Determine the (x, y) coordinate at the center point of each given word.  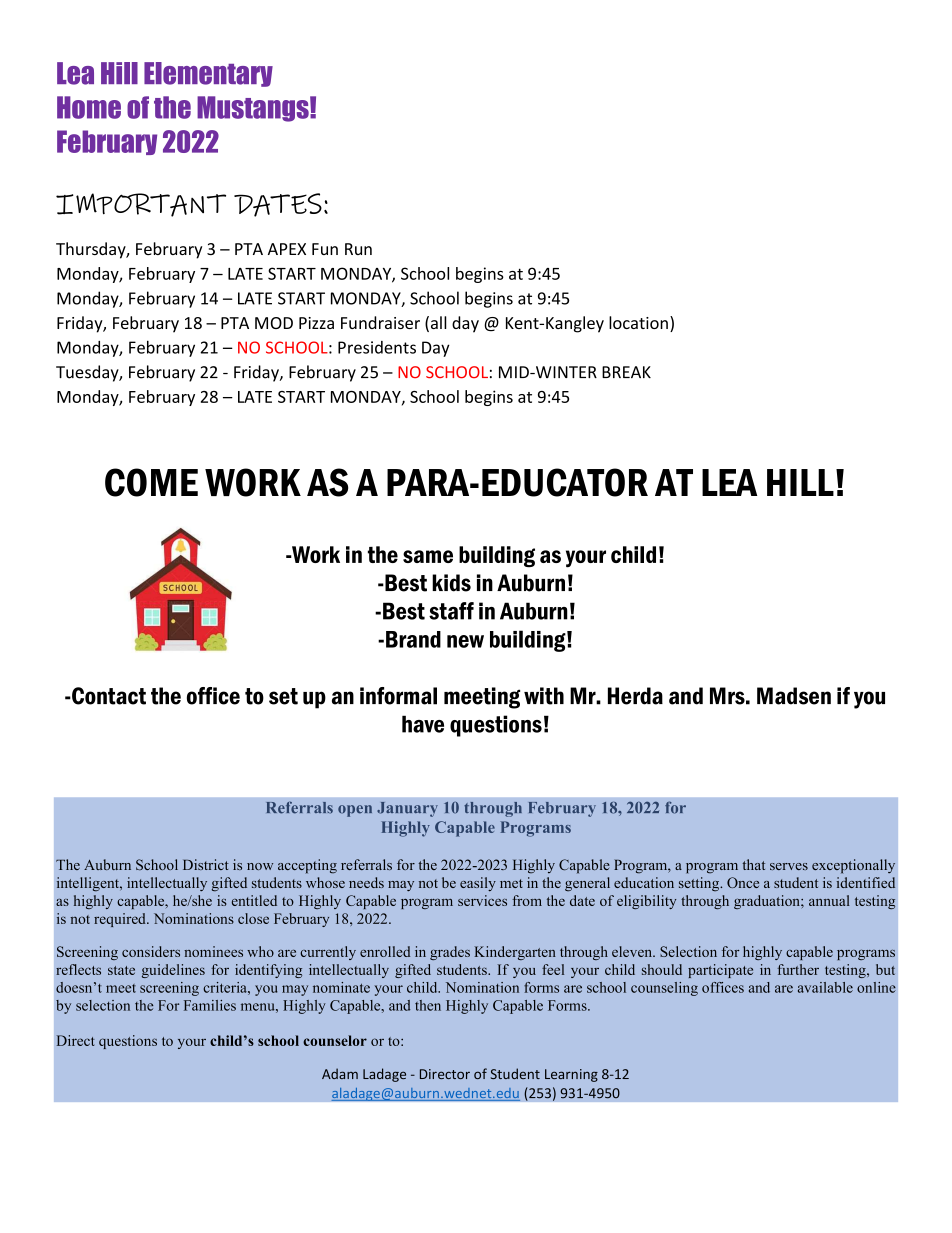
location (638, 322)
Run (358, 249)
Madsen (794, 696)
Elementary (208, 74)
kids (451, 583)
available (825, 987)
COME (151, 482)
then (428, 1005)
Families (210, 1005)
